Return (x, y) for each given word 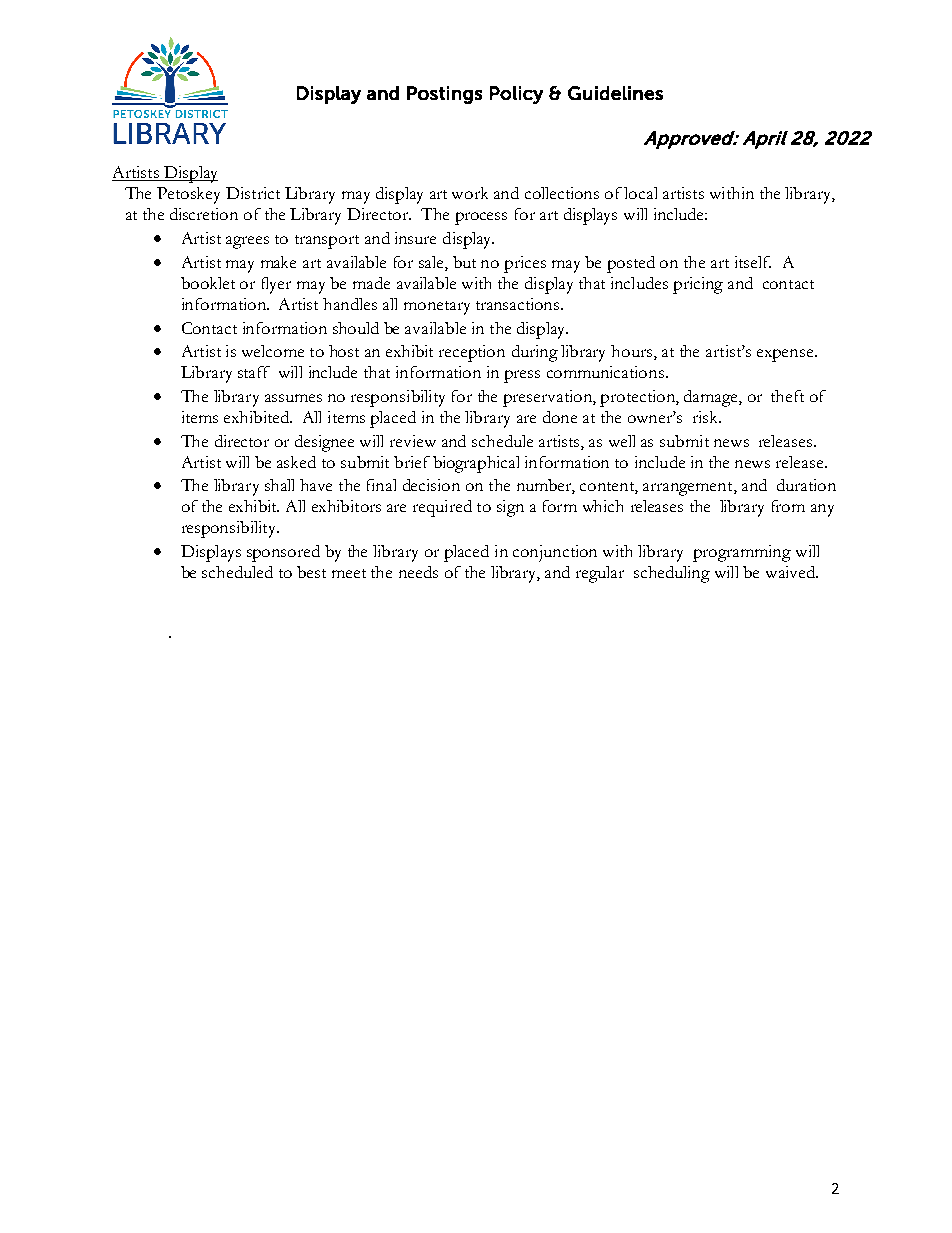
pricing (698, 285)
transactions (519, 304)
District (253, 193)
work (470, 193)
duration (806, 485)
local (640, 193)
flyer (276, 285)
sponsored (283, 553)
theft (787, 396)
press (522, 376)
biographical (476, 464)
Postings (444, 95)
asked (296, 462)
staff (254, 372)
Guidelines (615, 93)
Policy (516, 95)
